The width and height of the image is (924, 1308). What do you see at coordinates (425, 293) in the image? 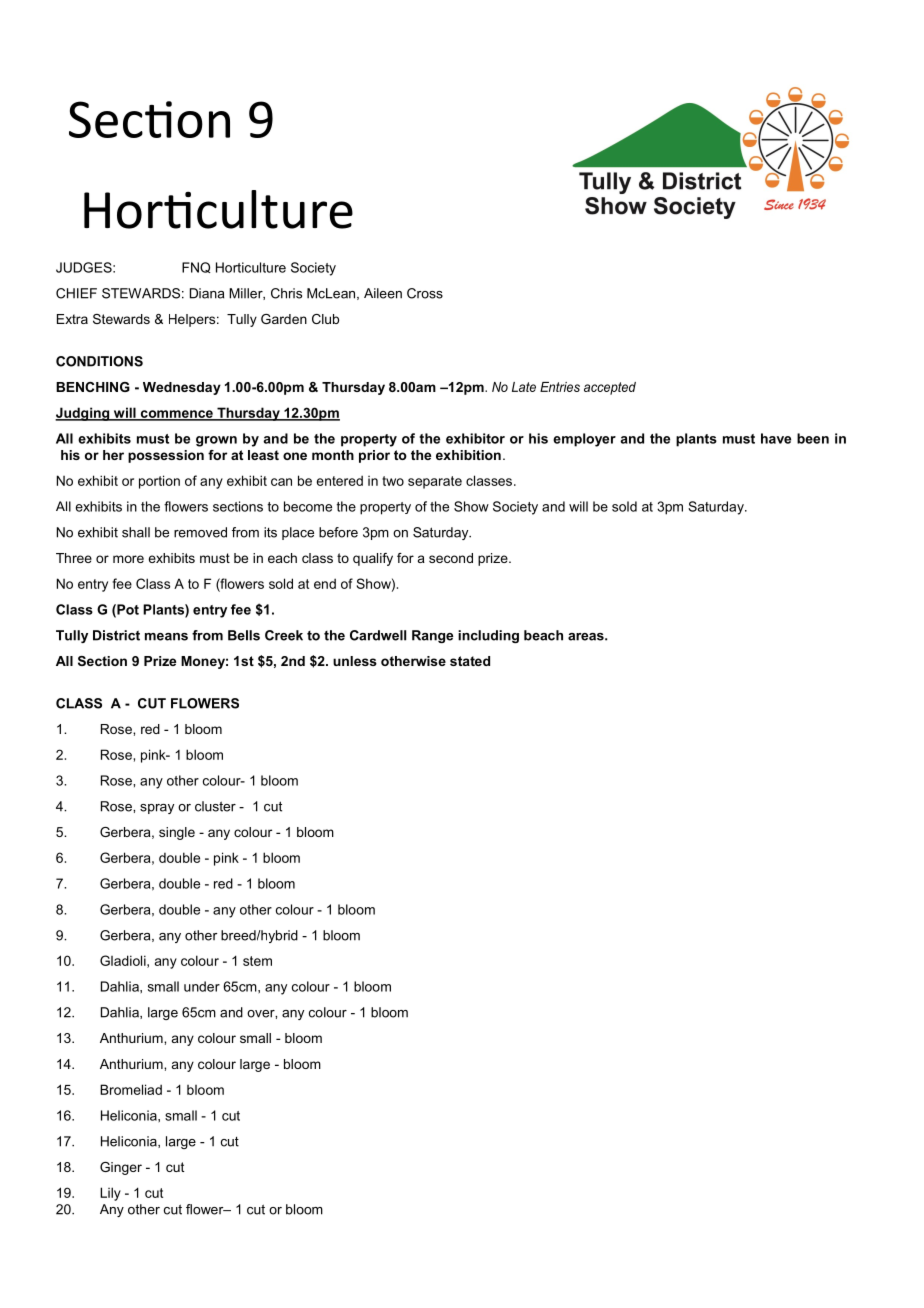
I see `Cross` at bounding box center [425, 293].
